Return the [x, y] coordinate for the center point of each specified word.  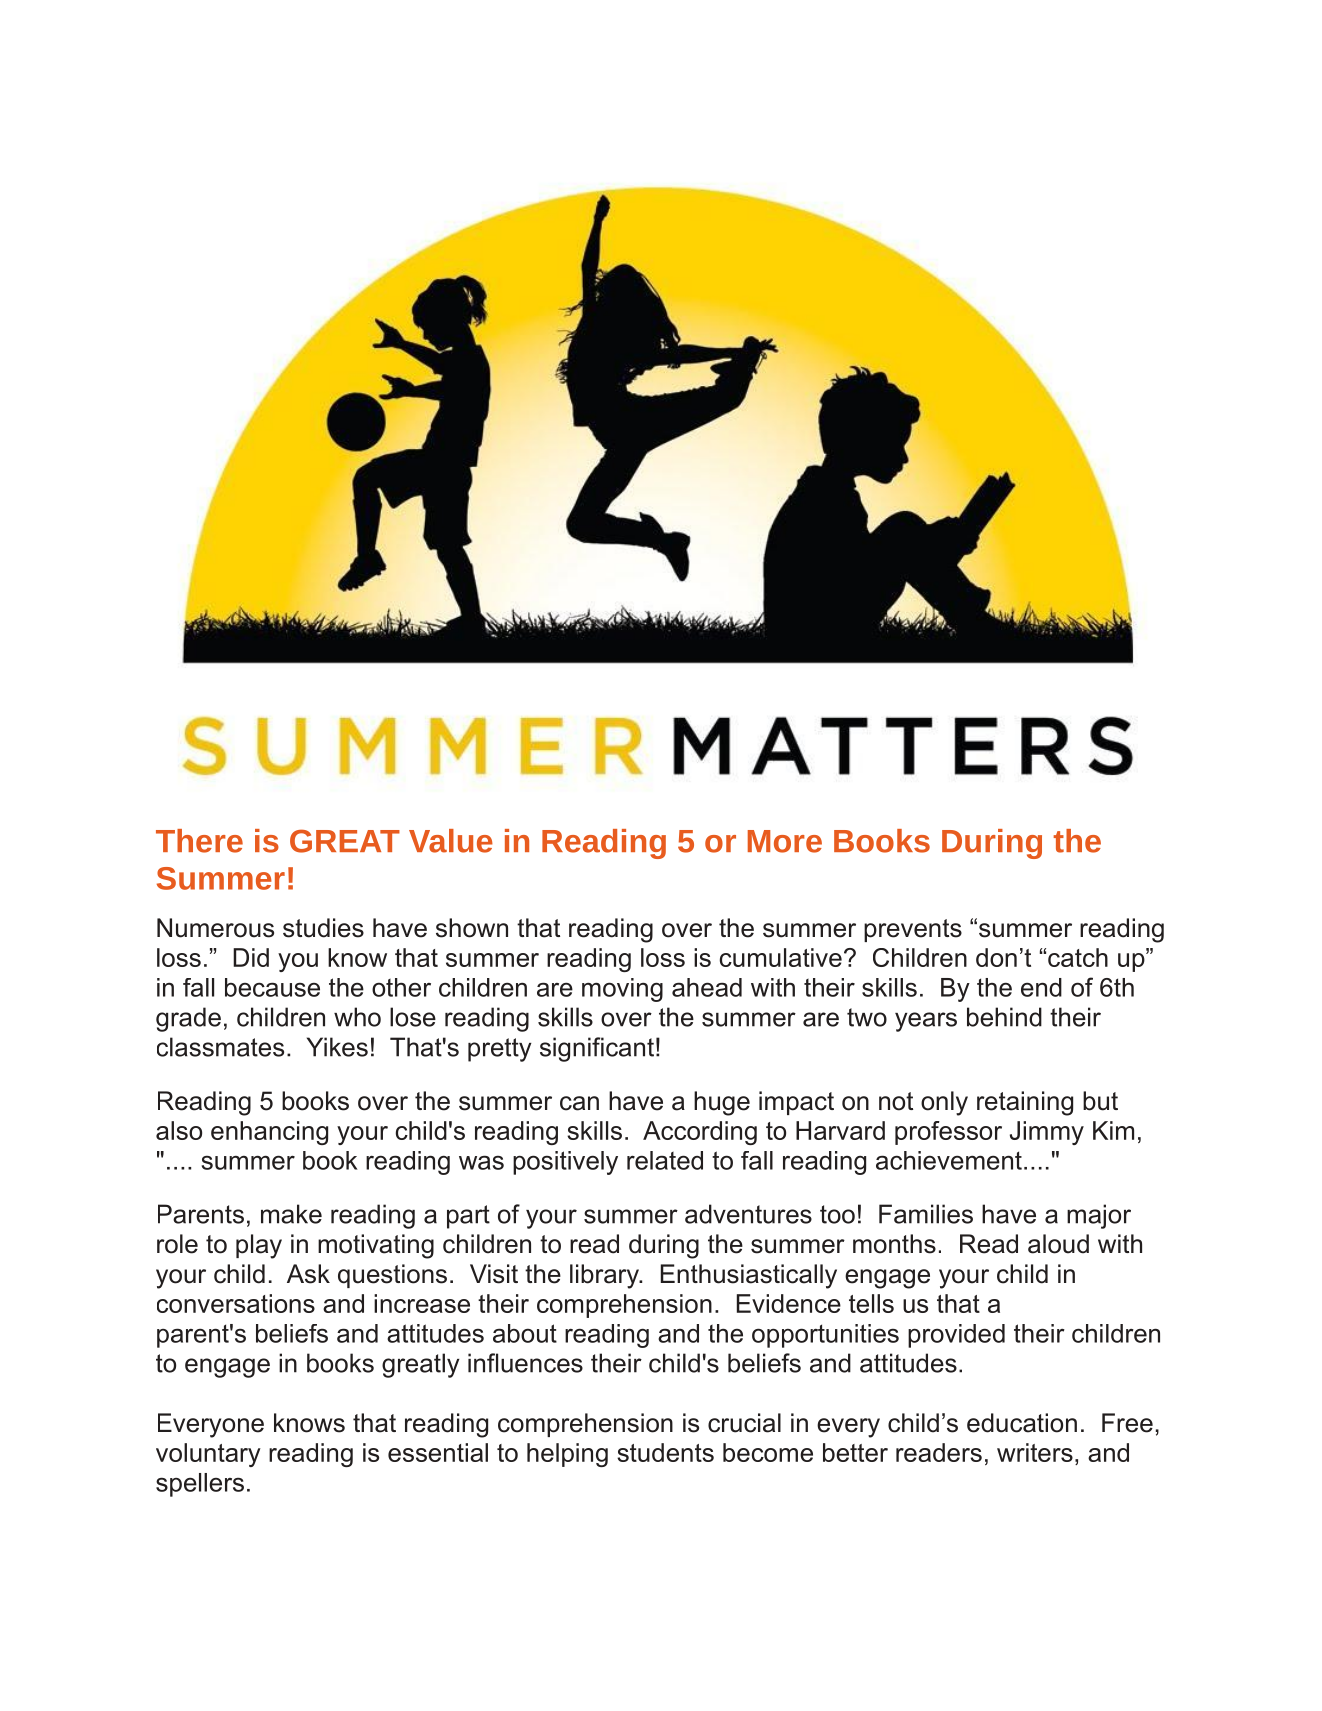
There [199, 841]
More [785, 841]
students [665, 1452]
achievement [949, 1160]
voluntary [208, 1455]
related [665, 1160]
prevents [913, 930]
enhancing [269, 1133]
